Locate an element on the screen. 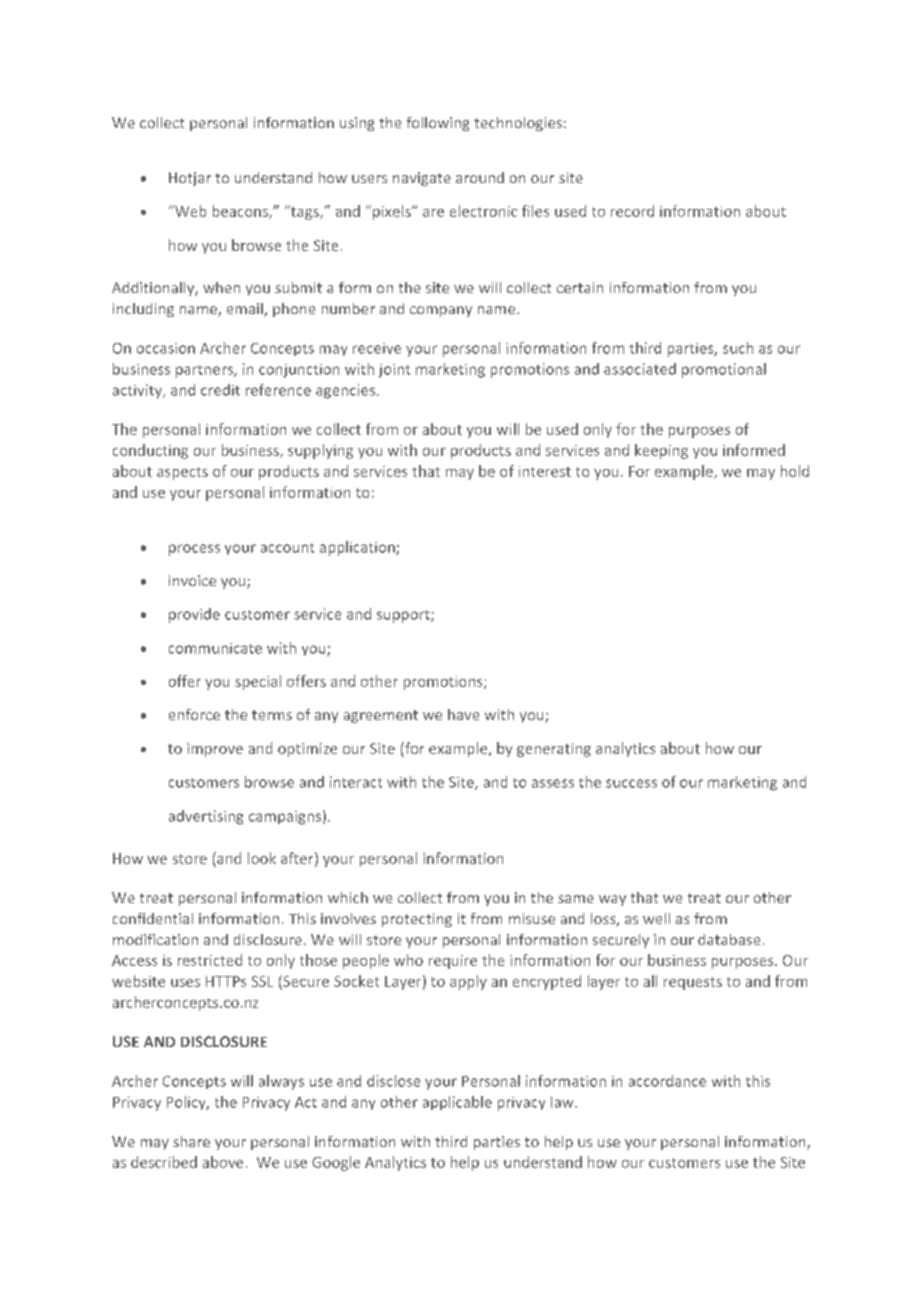  around is located at coordinates (480, 177).
